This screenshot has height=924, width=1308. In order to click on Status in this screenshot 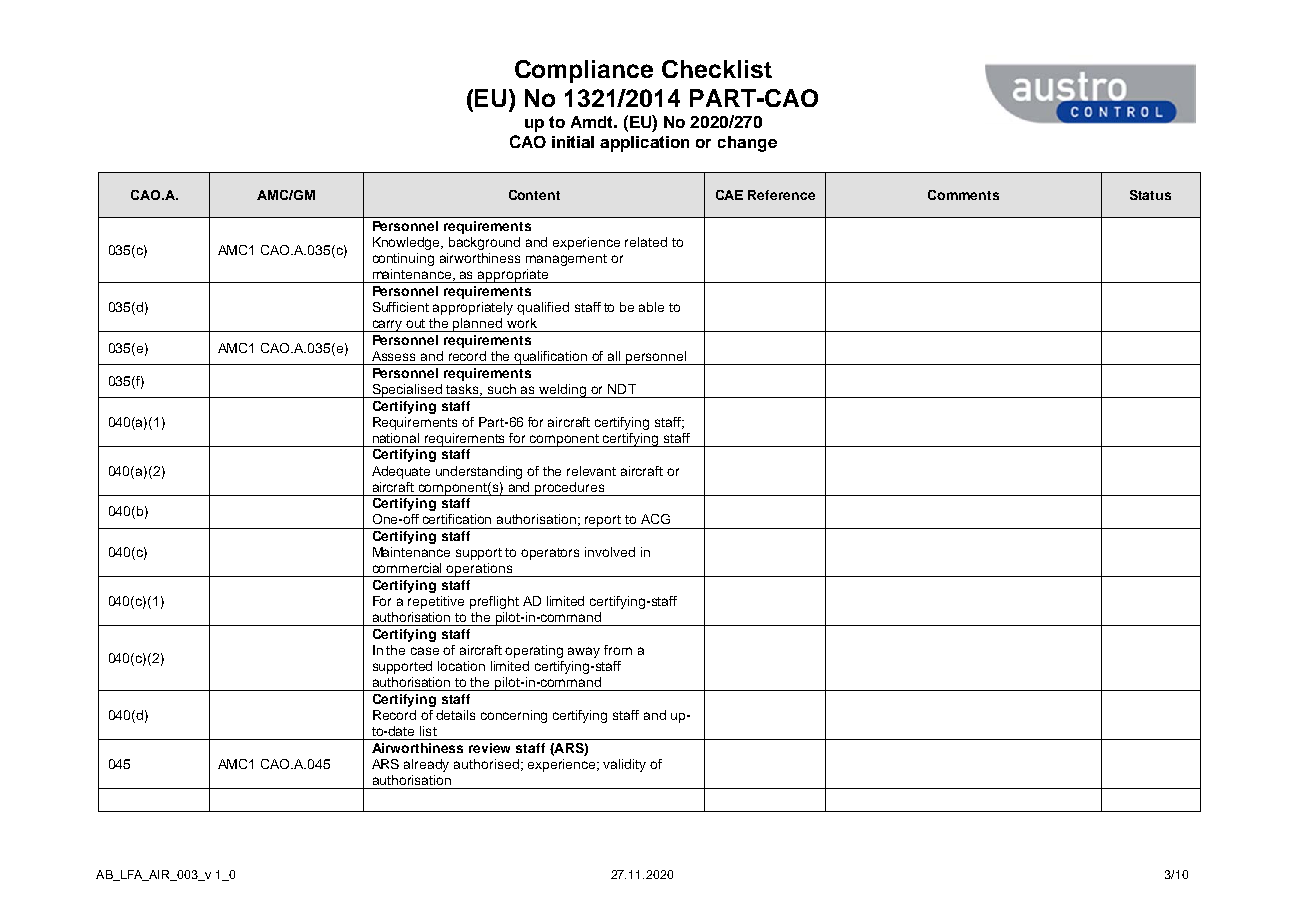, I will do `click(1150, 195)`.
